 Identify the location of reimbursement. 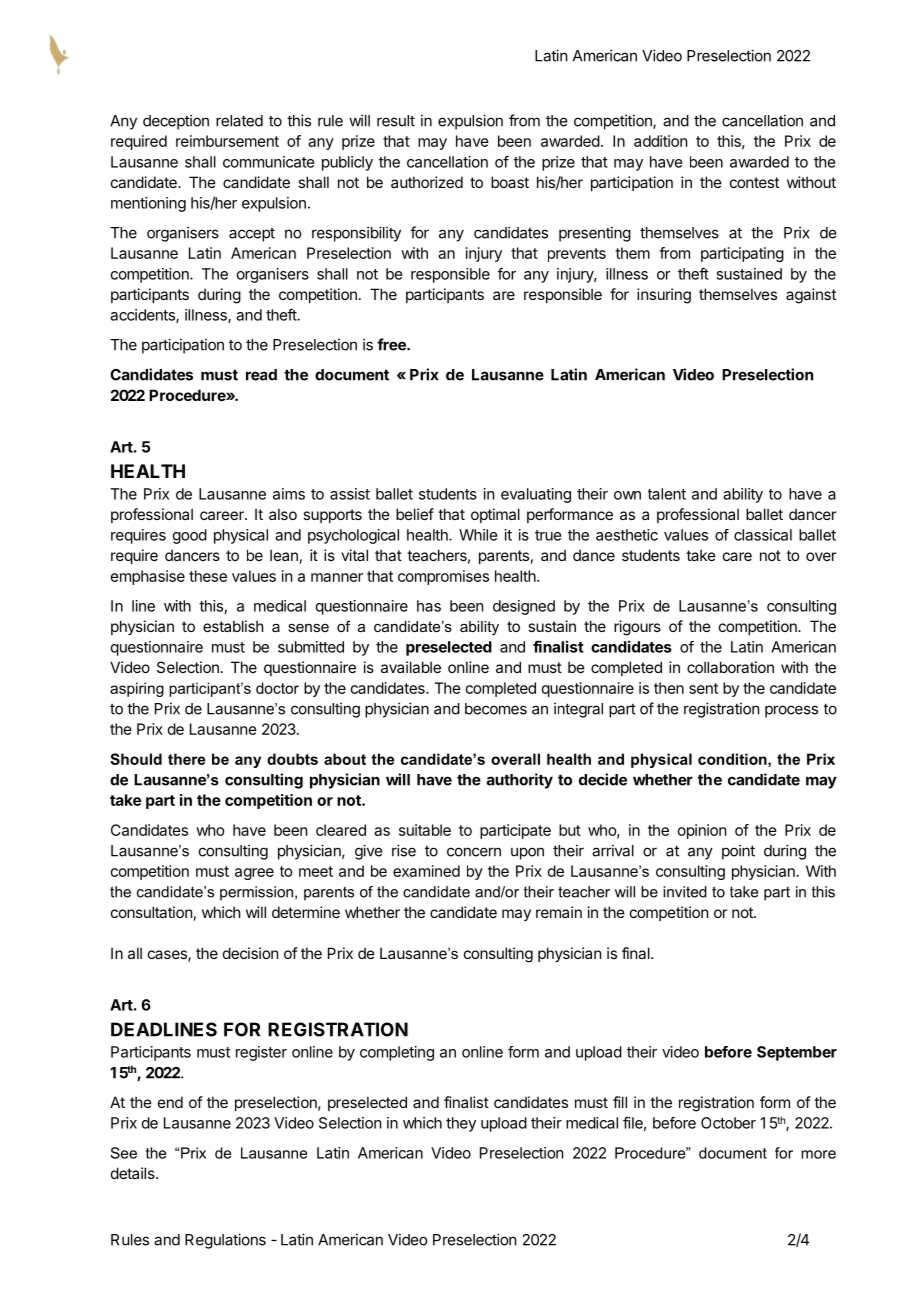
(227, 141).
